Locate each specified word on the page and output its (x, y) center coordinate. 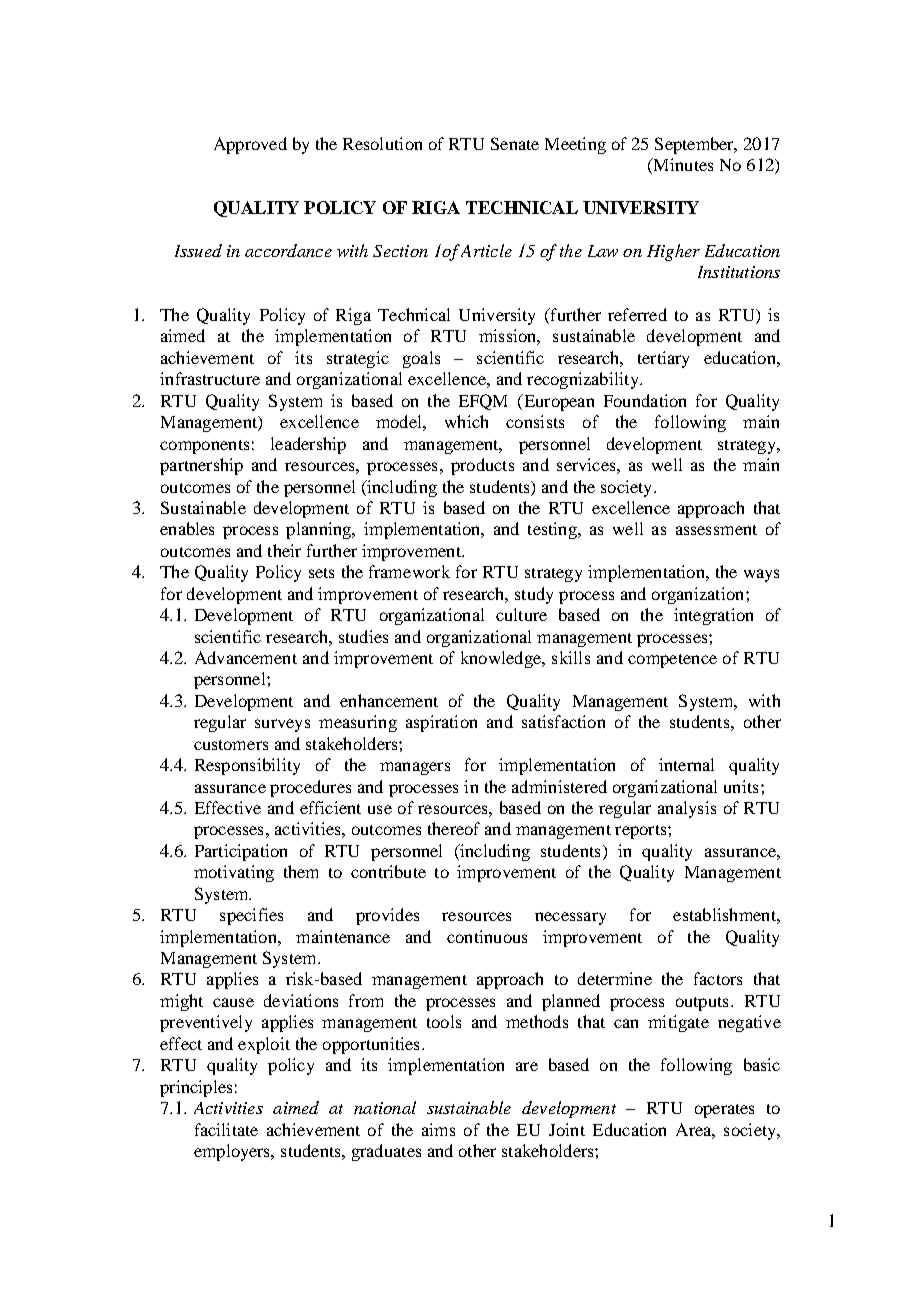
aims (438, 1129)
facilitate (226, 1129)
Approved (250, 145)
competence (672, 661)
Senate (515, 143)
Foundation (645, 400)
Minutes (682, 166)
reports (642, 832)
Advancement (246, 657)
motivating (234, 873)
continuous (487, 936)
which (466, 421)
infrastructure (210, 378)
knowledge (502, 659)
